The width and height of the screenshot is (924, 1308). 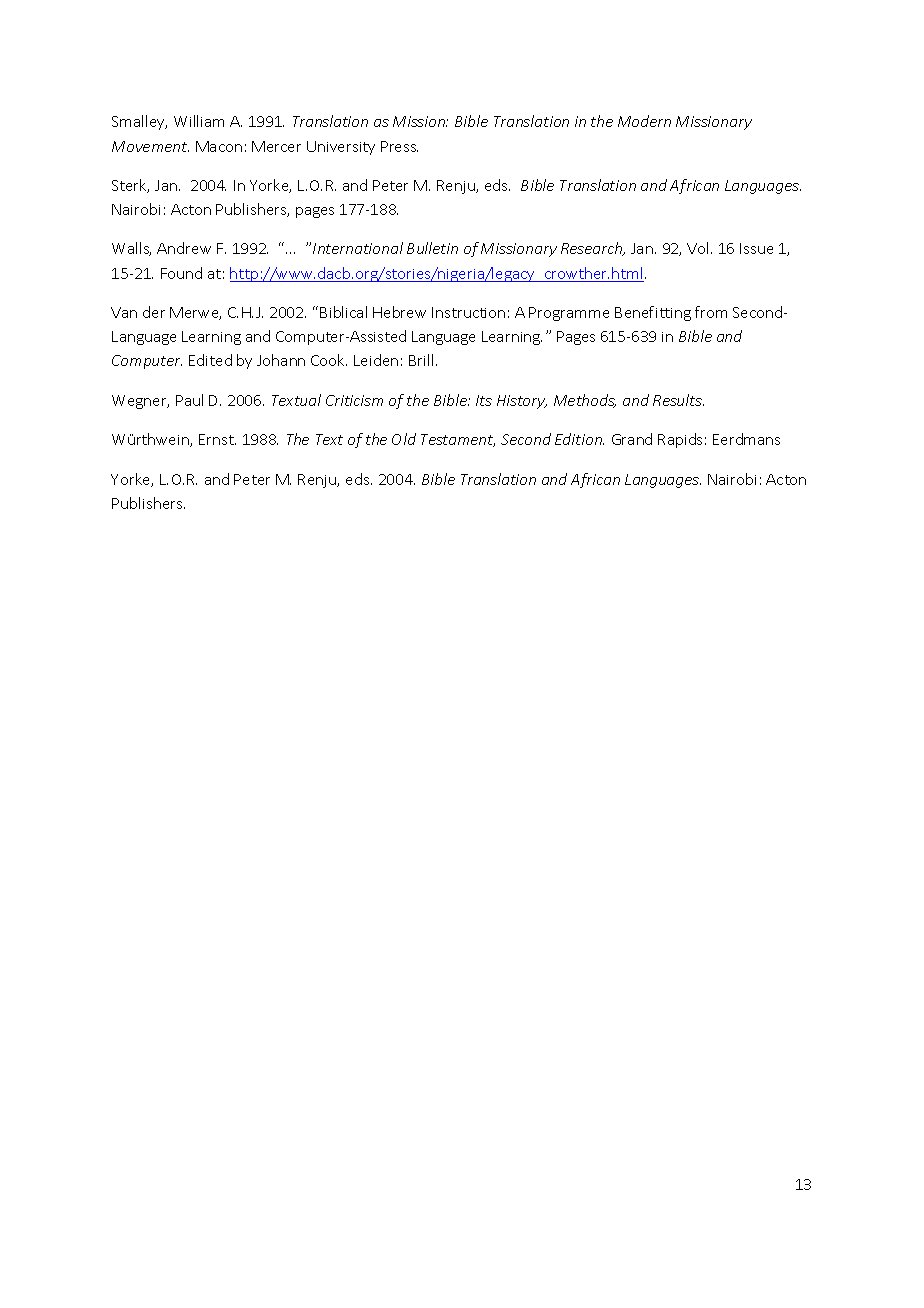 What do you see at coordinates (711, 312) in the screenshot?
I see `from` at bounding box center [711, 312].
